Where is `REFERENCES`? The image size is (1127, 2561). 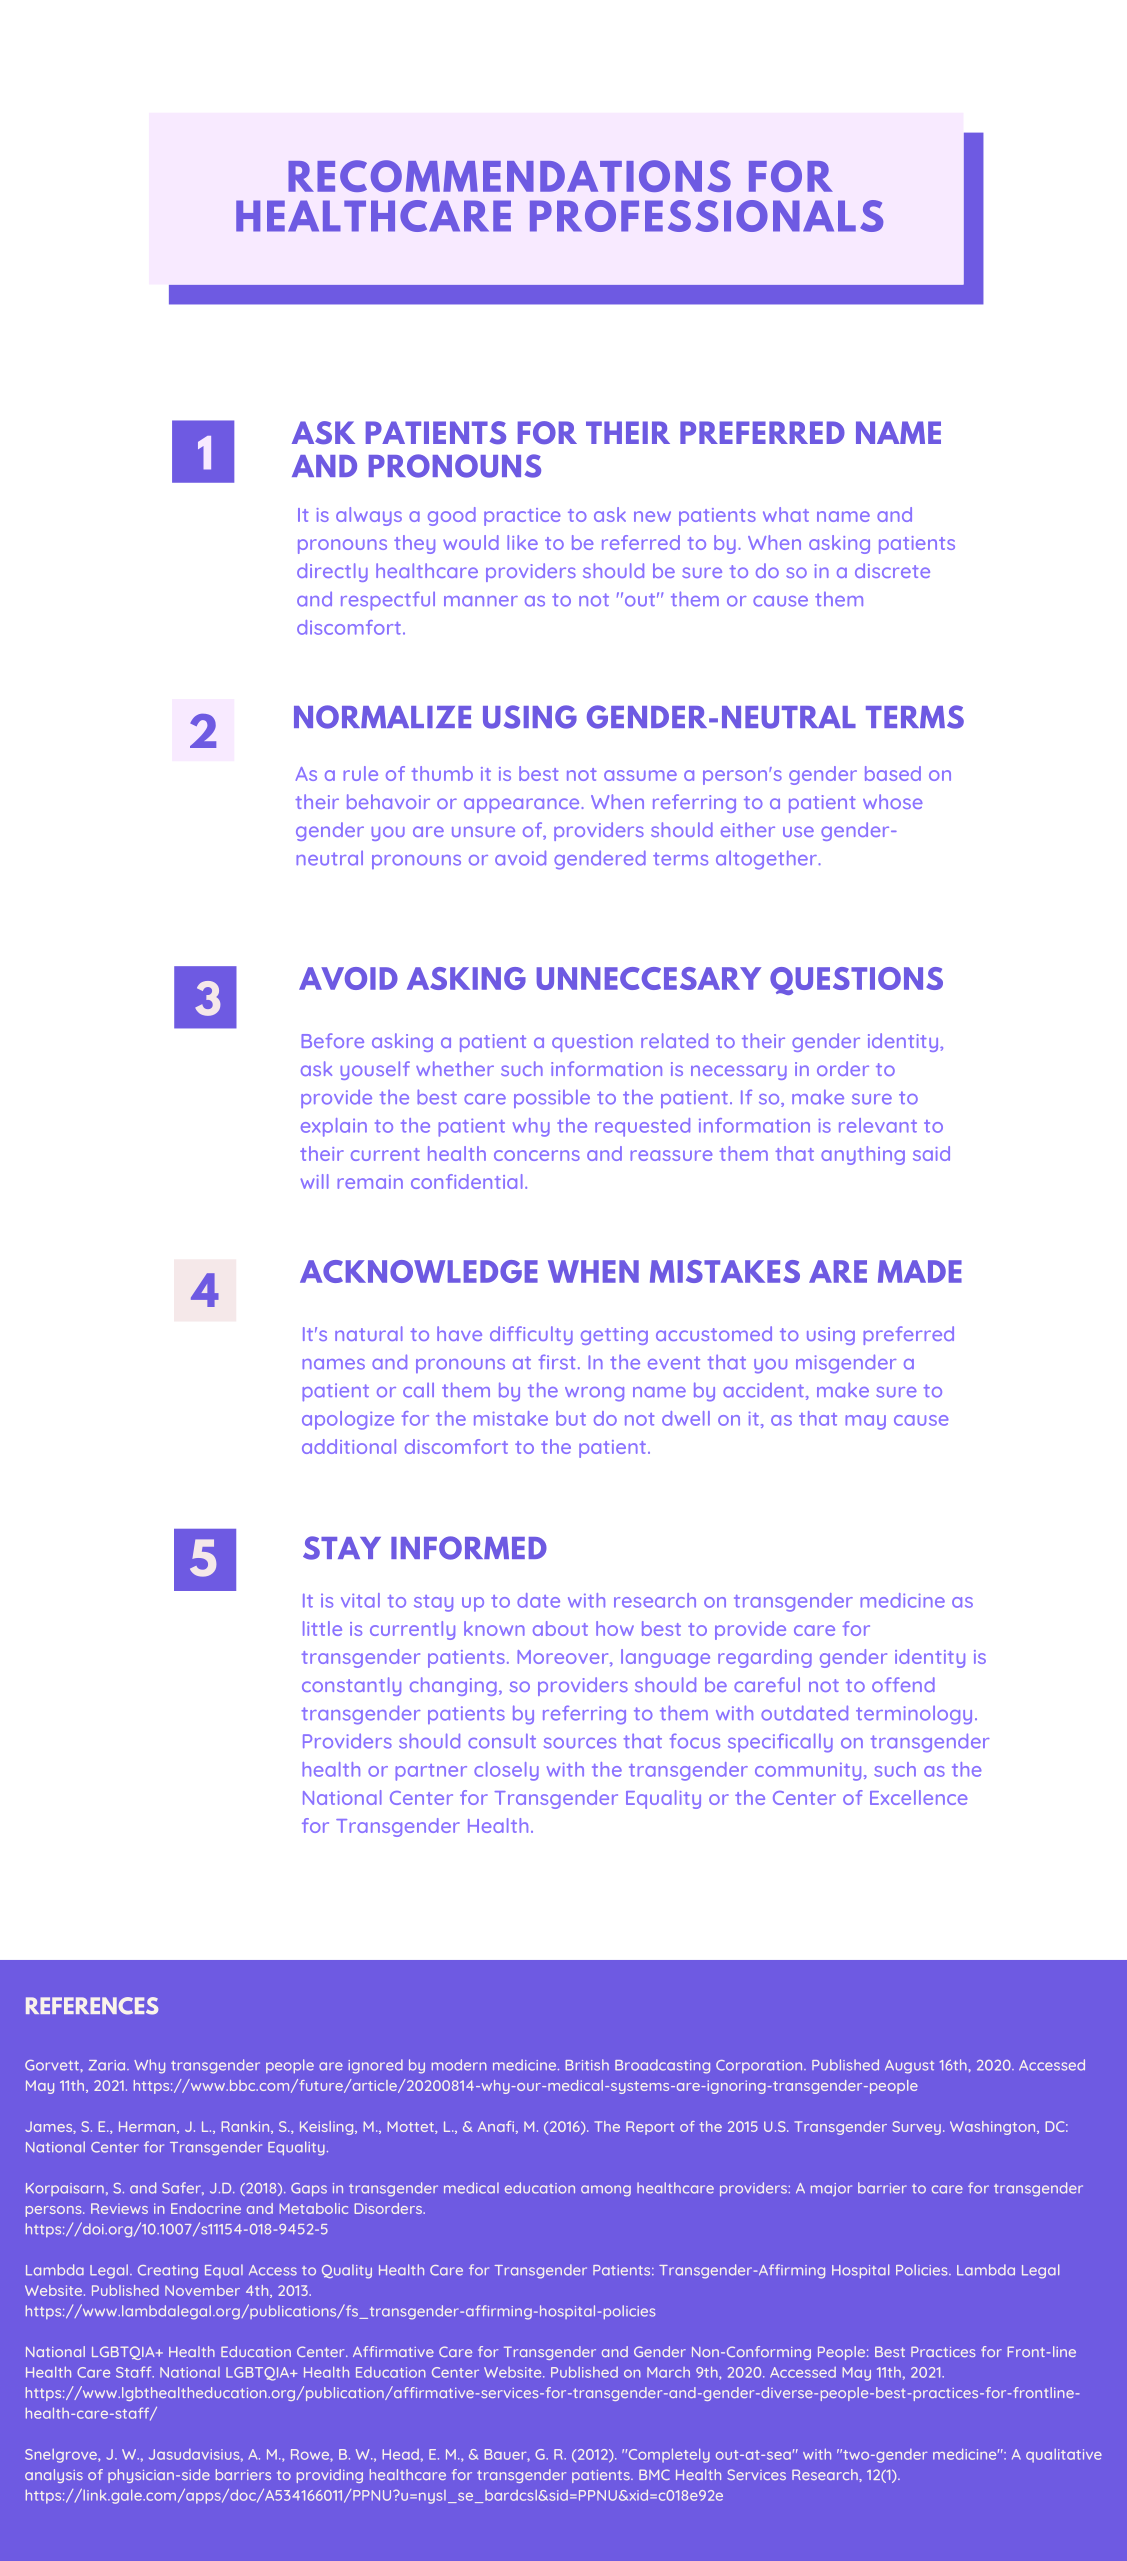 REFERENCES is located at coordinates (92, 2006).
